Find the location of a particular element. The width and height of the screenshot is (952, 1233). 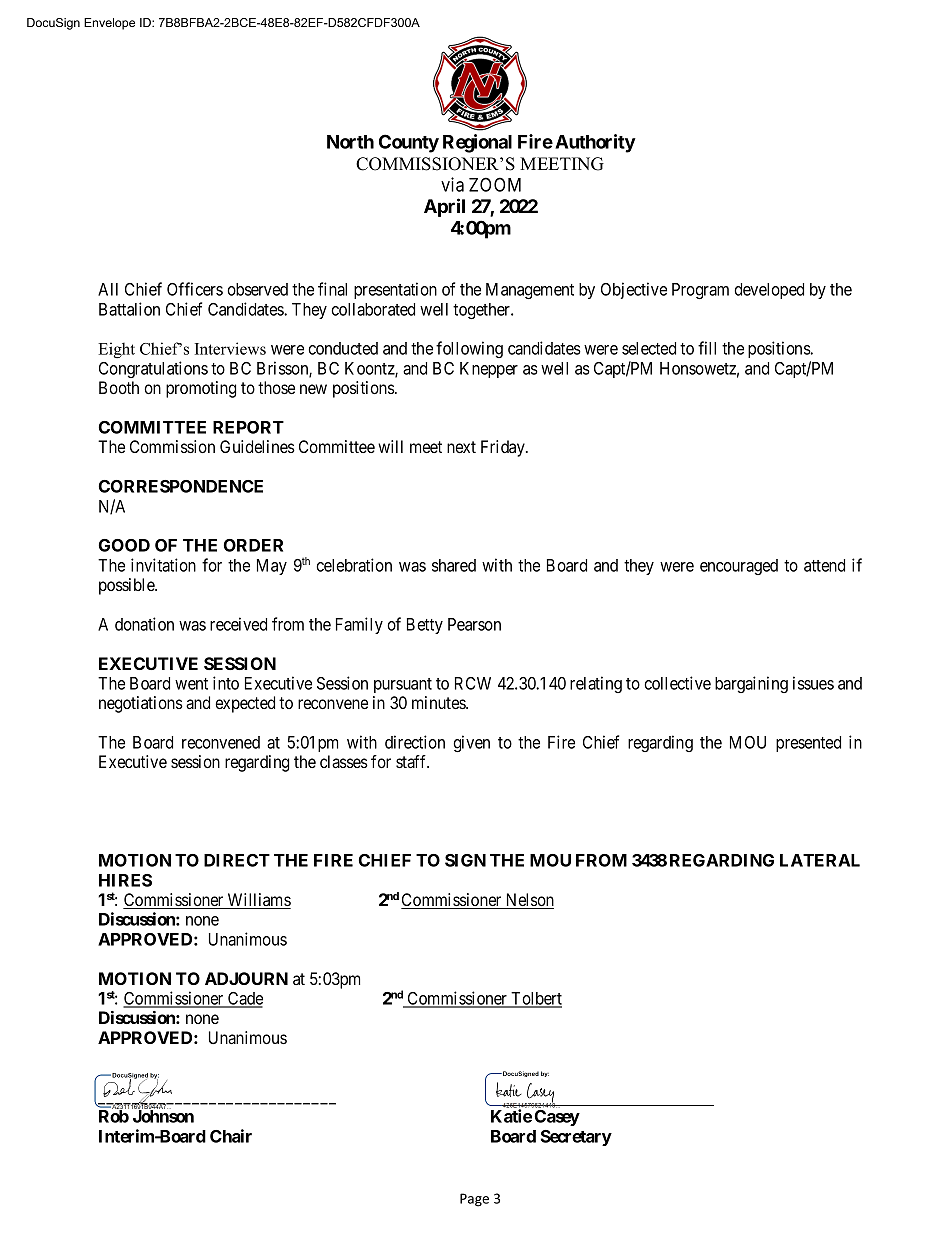

HIRES is located at coordinates (125, 880).
